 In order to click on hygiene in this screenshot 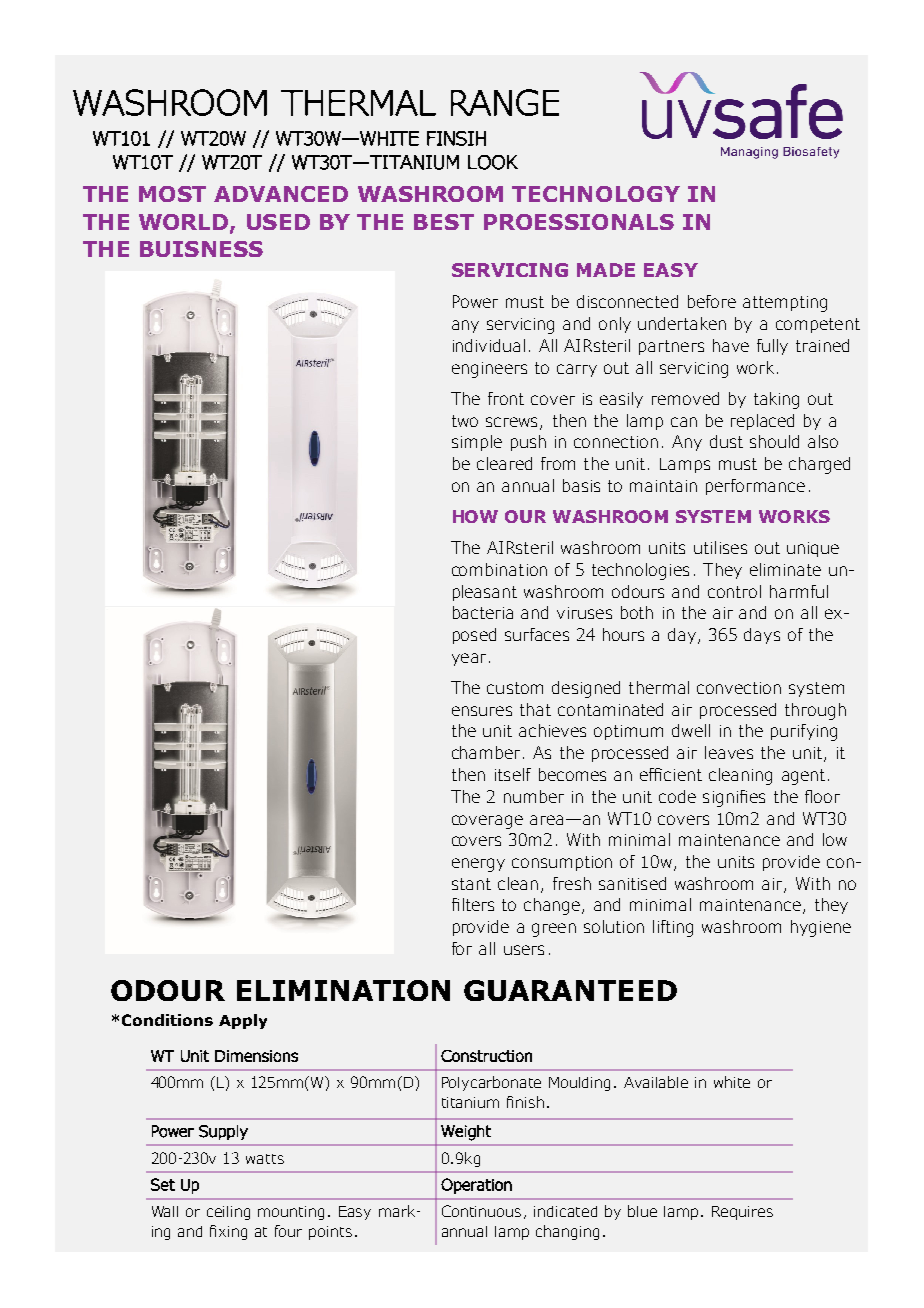, I will do `click(821, 928)`.
